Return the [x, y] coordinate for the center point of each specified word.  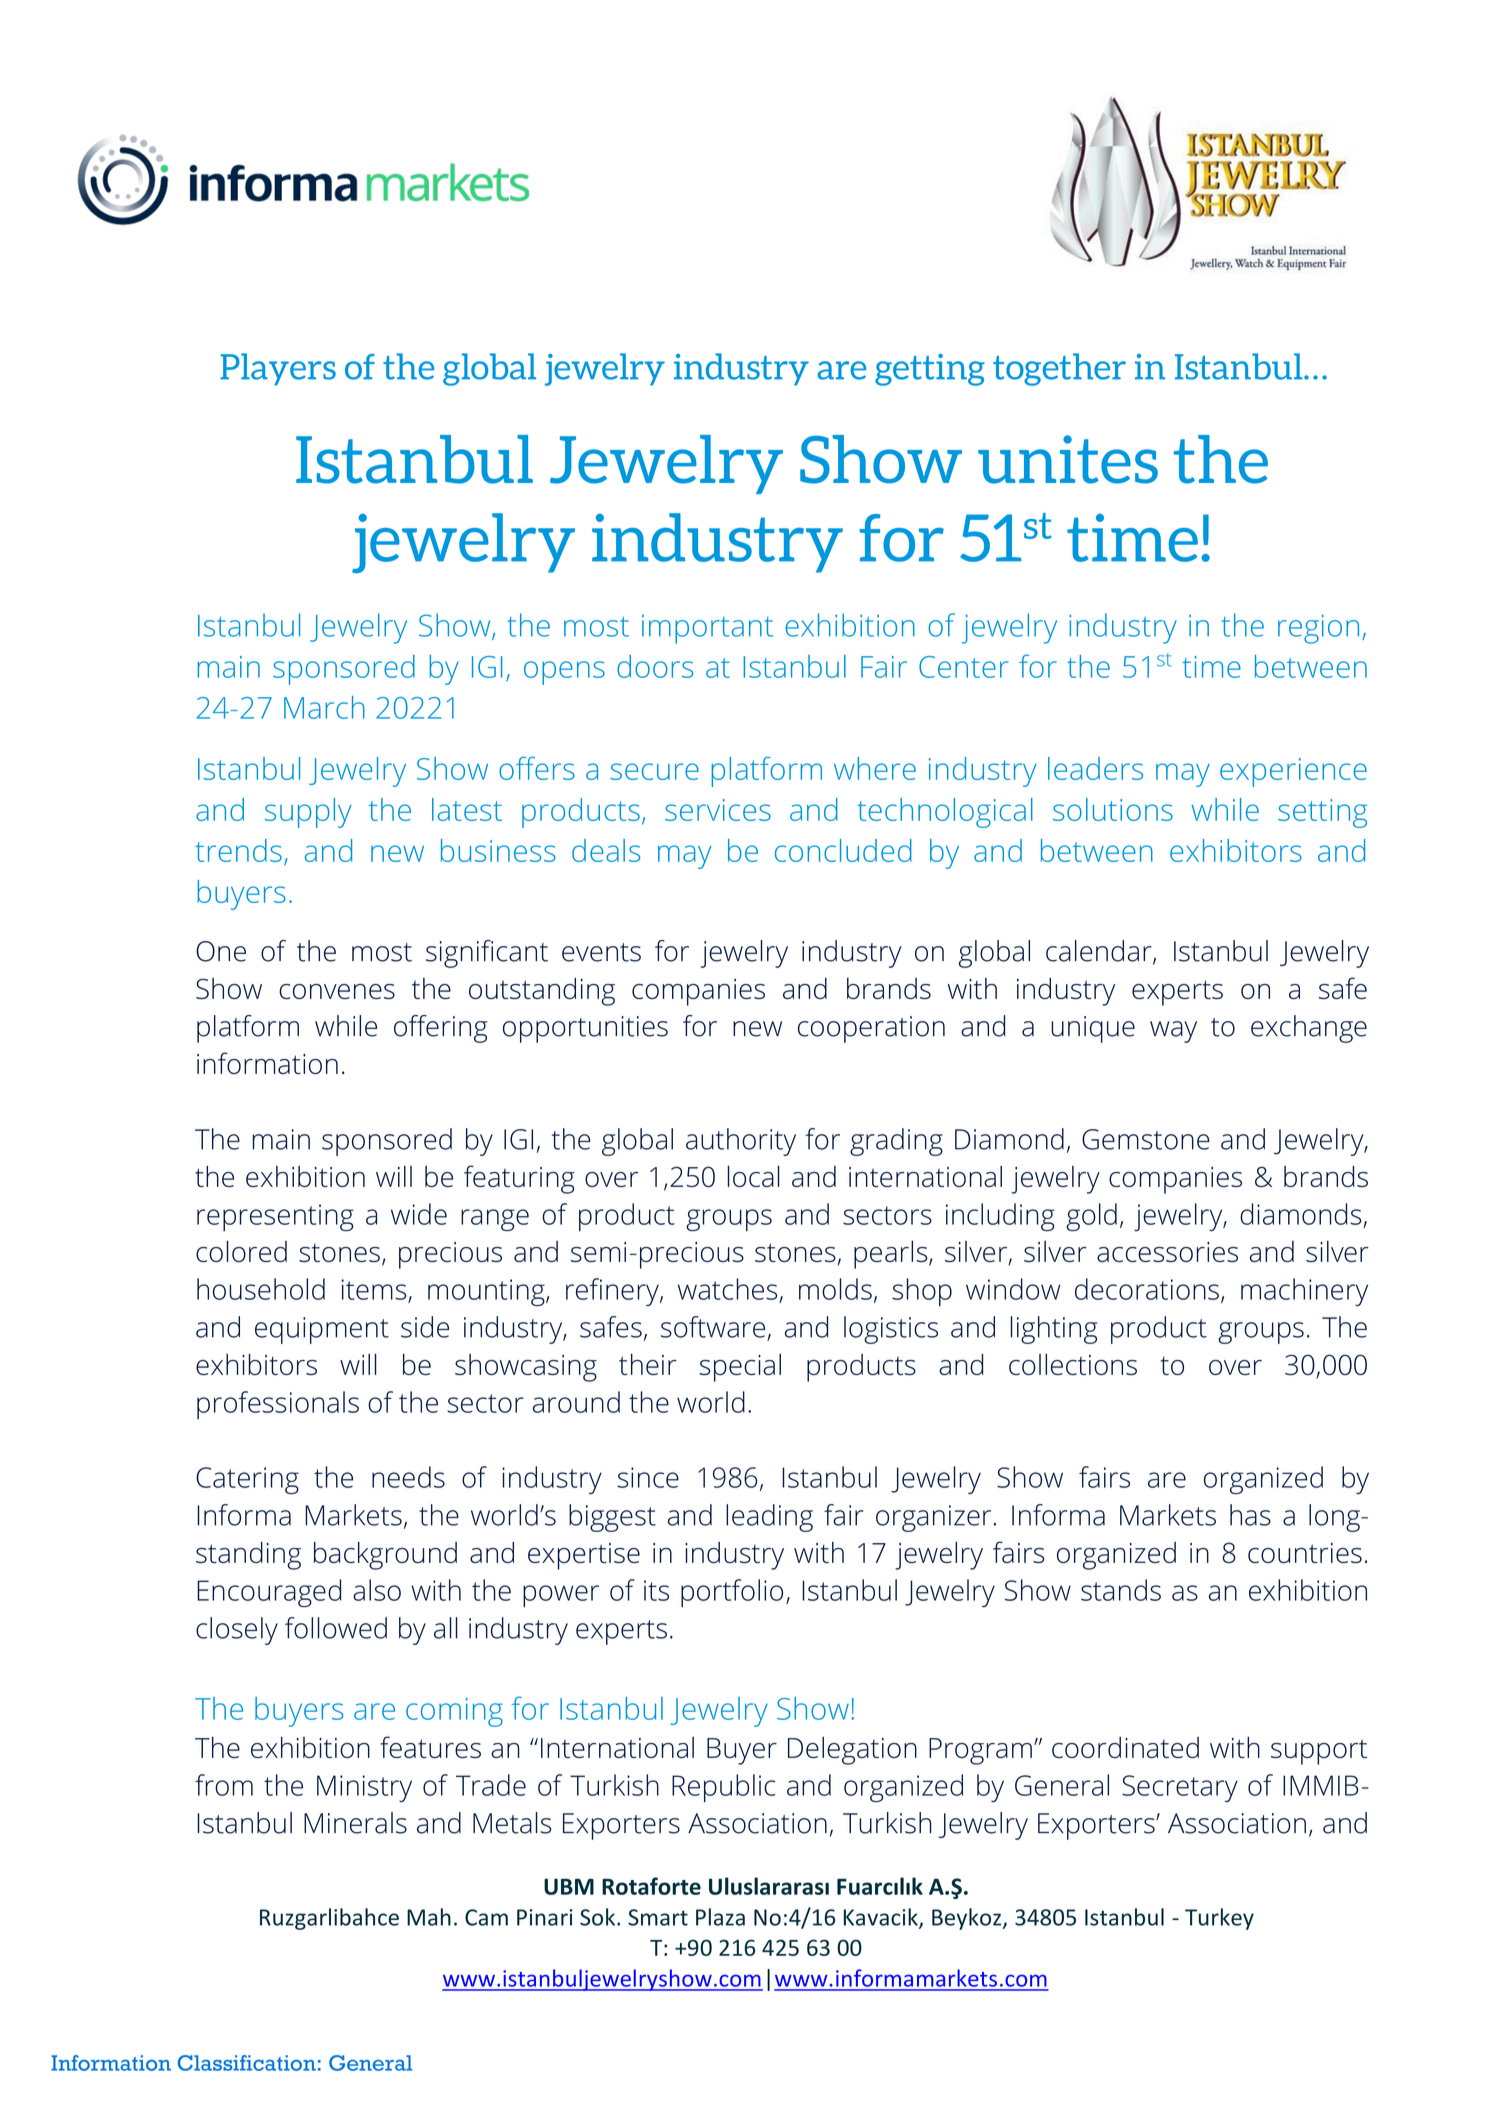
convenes [337, 991]
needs [408, 1477]
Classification [247, 2063]
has [1250, 1515]
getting [930, 369]
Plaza [720, 1917]
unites [1068, 459]
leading [769, 1518]
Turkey [1219, 1919]
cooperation [871, 1029]
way [1173, 1032]
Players [278, 369]
